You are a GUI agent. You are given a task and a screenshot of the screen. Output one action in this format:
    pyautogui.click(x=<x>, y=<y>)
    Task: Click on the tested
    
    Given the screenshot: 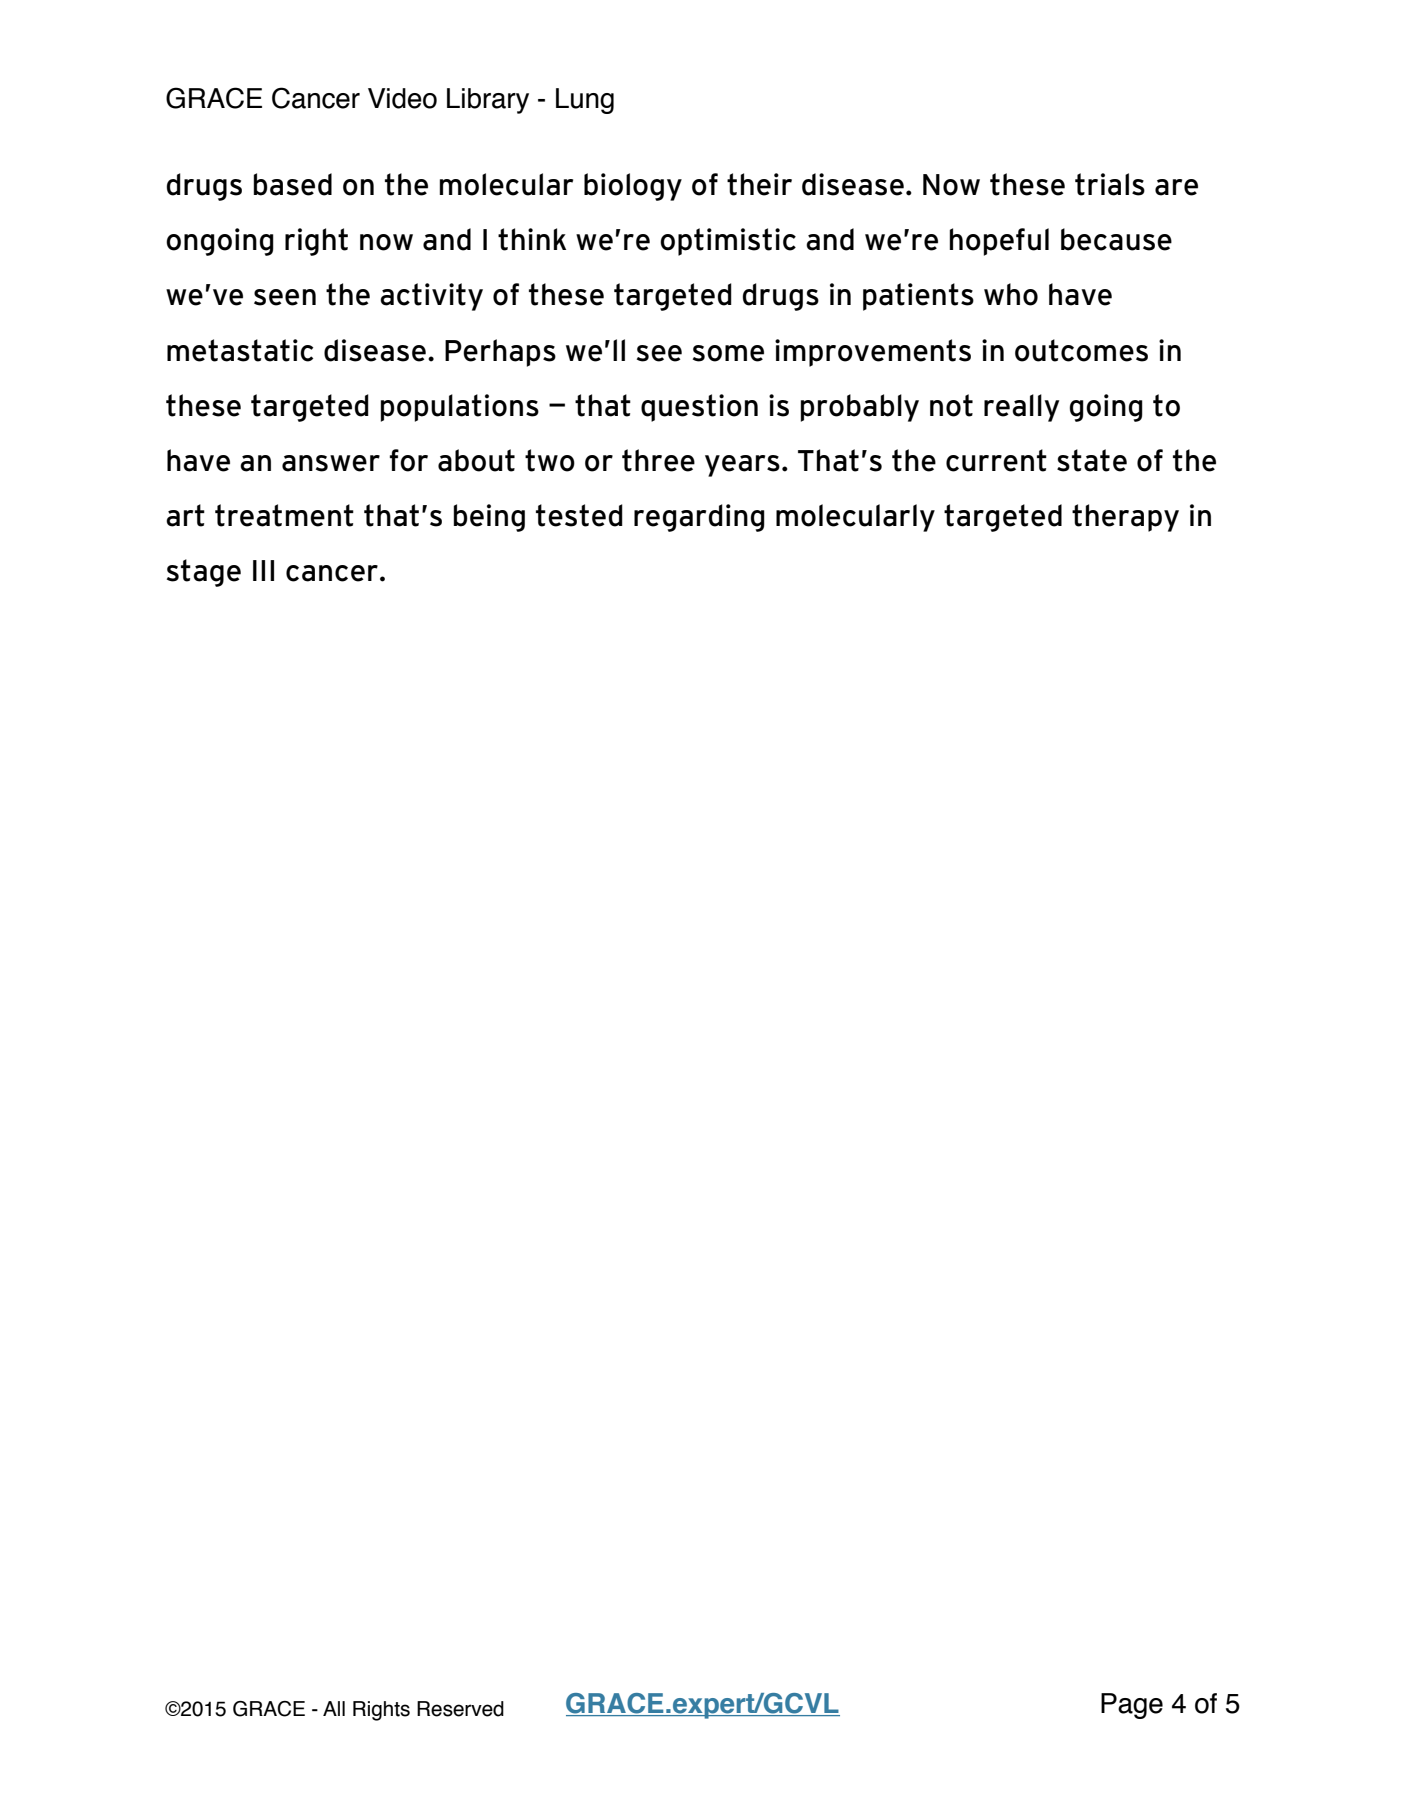 What is the action you would take?
    pyautogui.click(x=579, y=515)
